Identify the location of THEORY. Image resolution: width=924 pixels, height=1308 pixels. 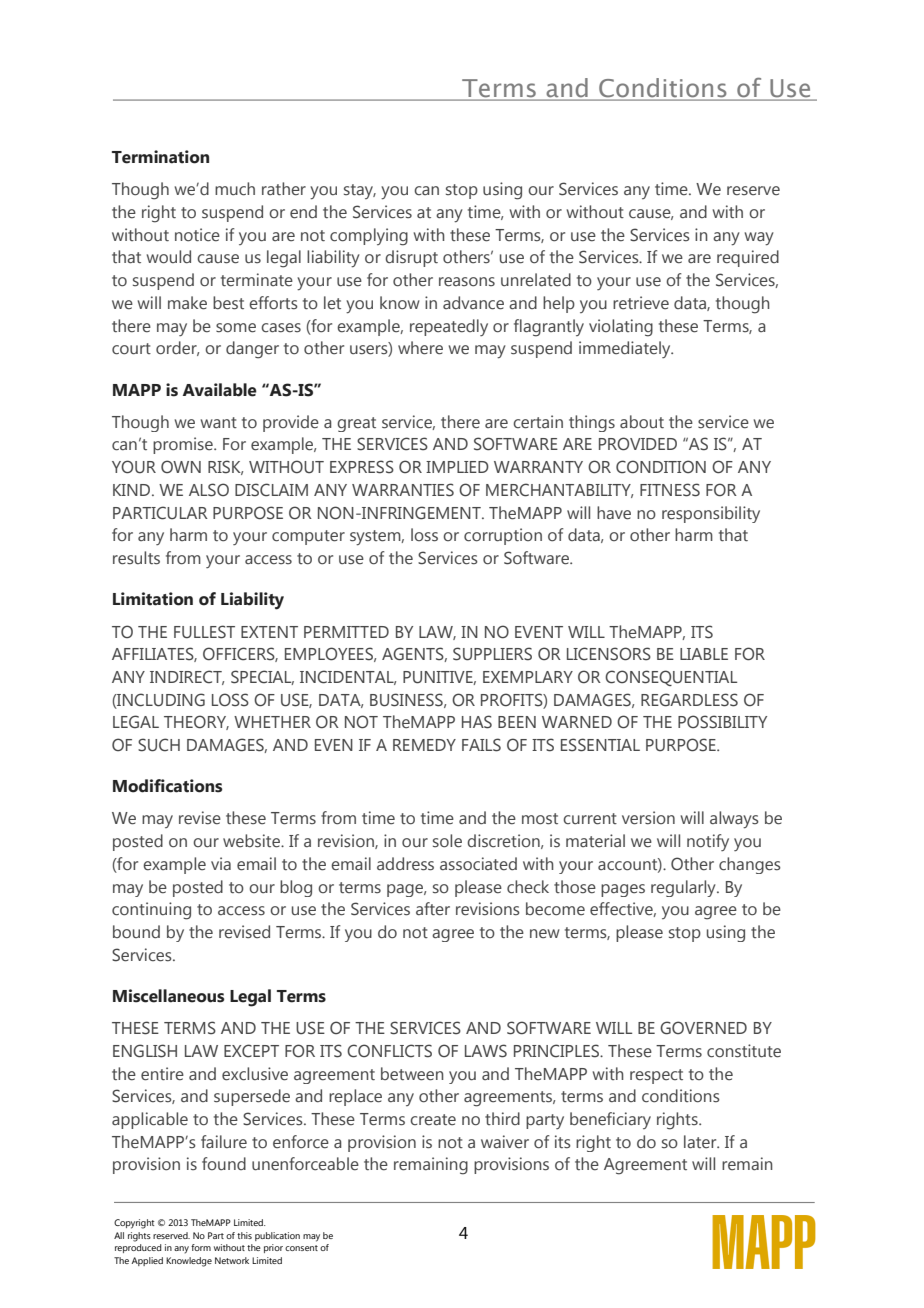
(196, 722).
